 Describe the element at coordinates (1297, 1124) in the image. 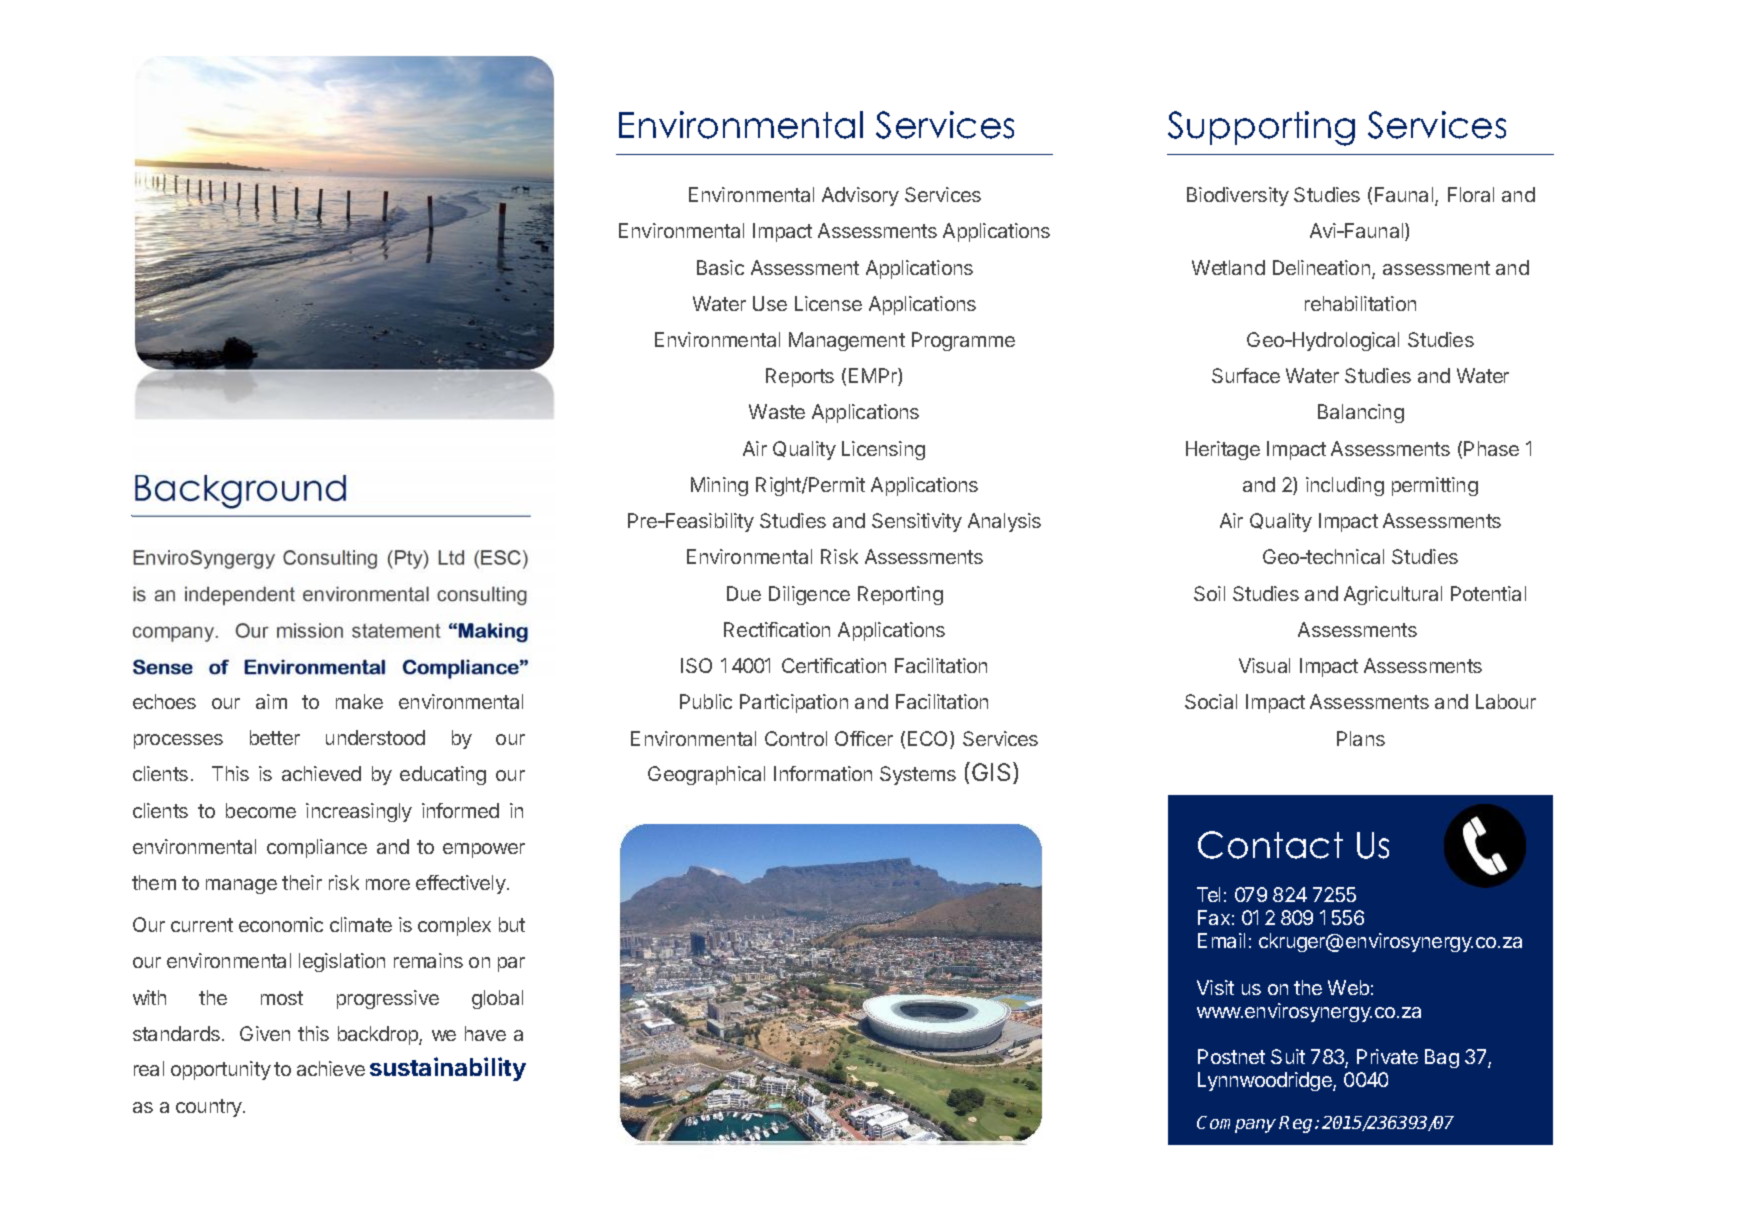

I see `Reg` at that location.
